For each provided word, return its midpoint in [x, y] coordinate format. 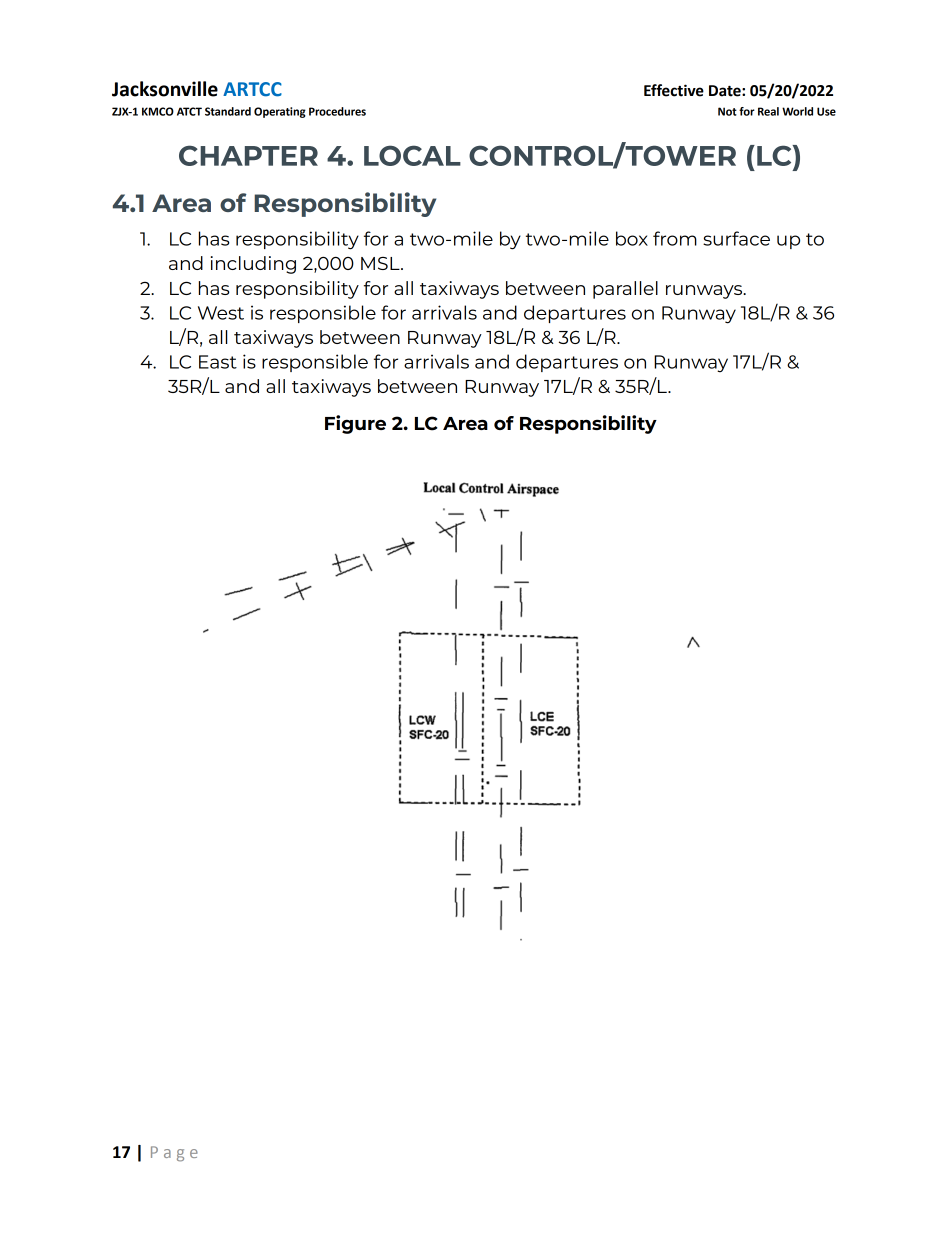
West [221, 313]
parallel [625, 290]
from [675, 238]
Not [727, 111]
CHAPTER [248, 155]
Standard [228, 111]
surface [736, 238]
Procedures [337, 111]
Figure [355, 424]
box [632, 238]
